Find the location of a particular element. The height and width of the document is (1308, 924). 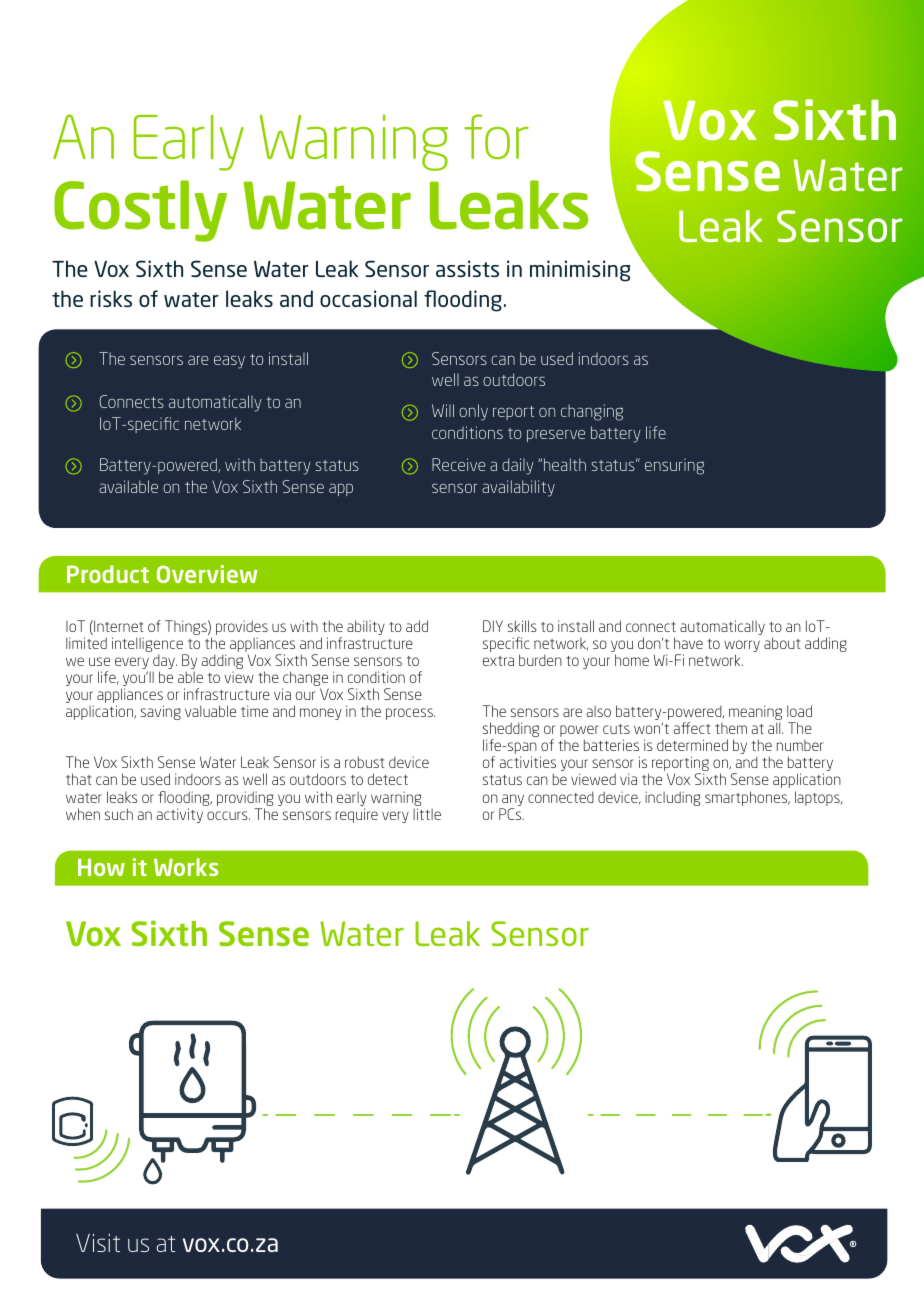

little is located at coordinates (427, 814).
